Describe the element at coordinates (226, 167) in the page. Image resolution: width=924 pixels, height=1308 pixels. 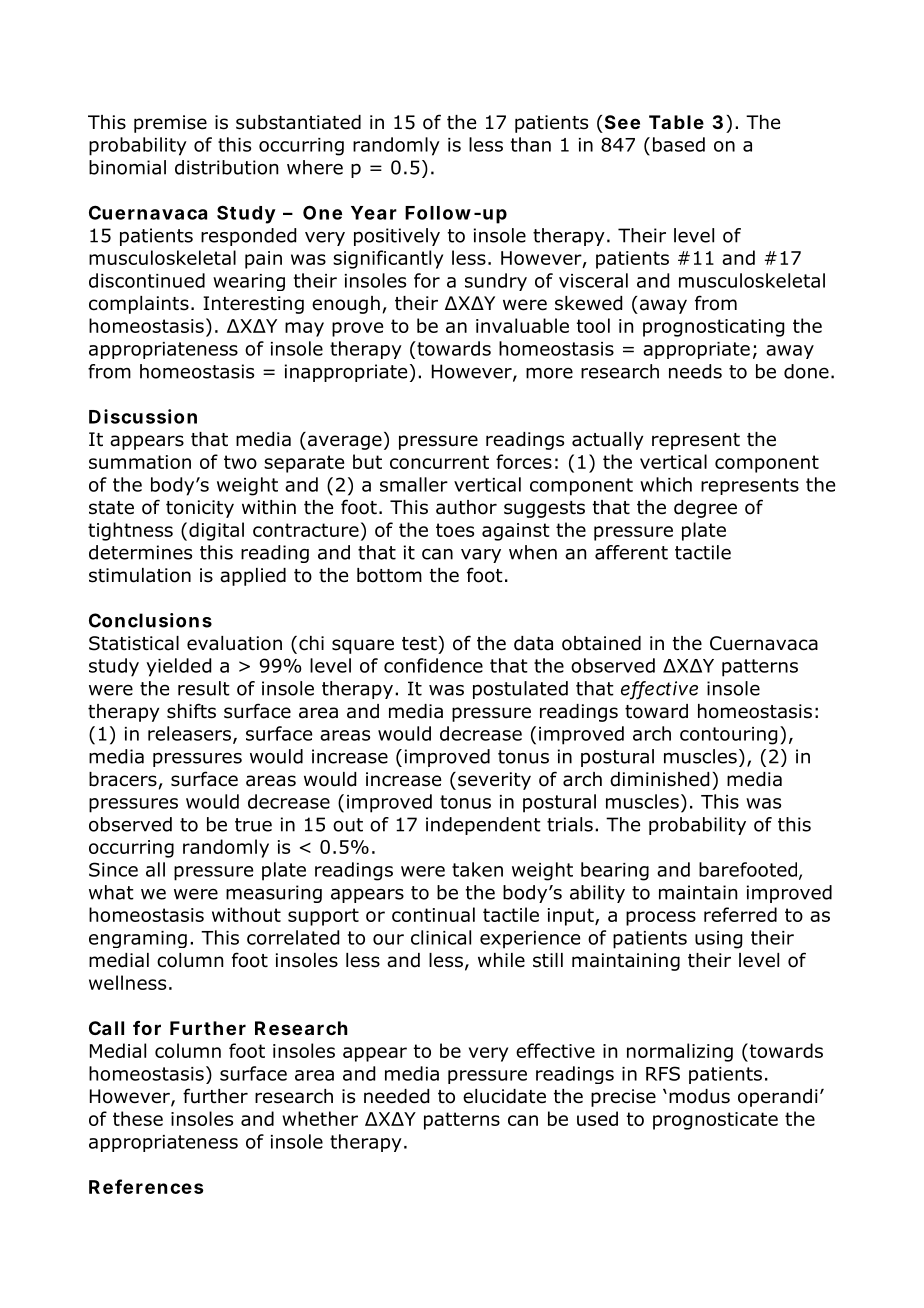
I see `distribution` at that location.
